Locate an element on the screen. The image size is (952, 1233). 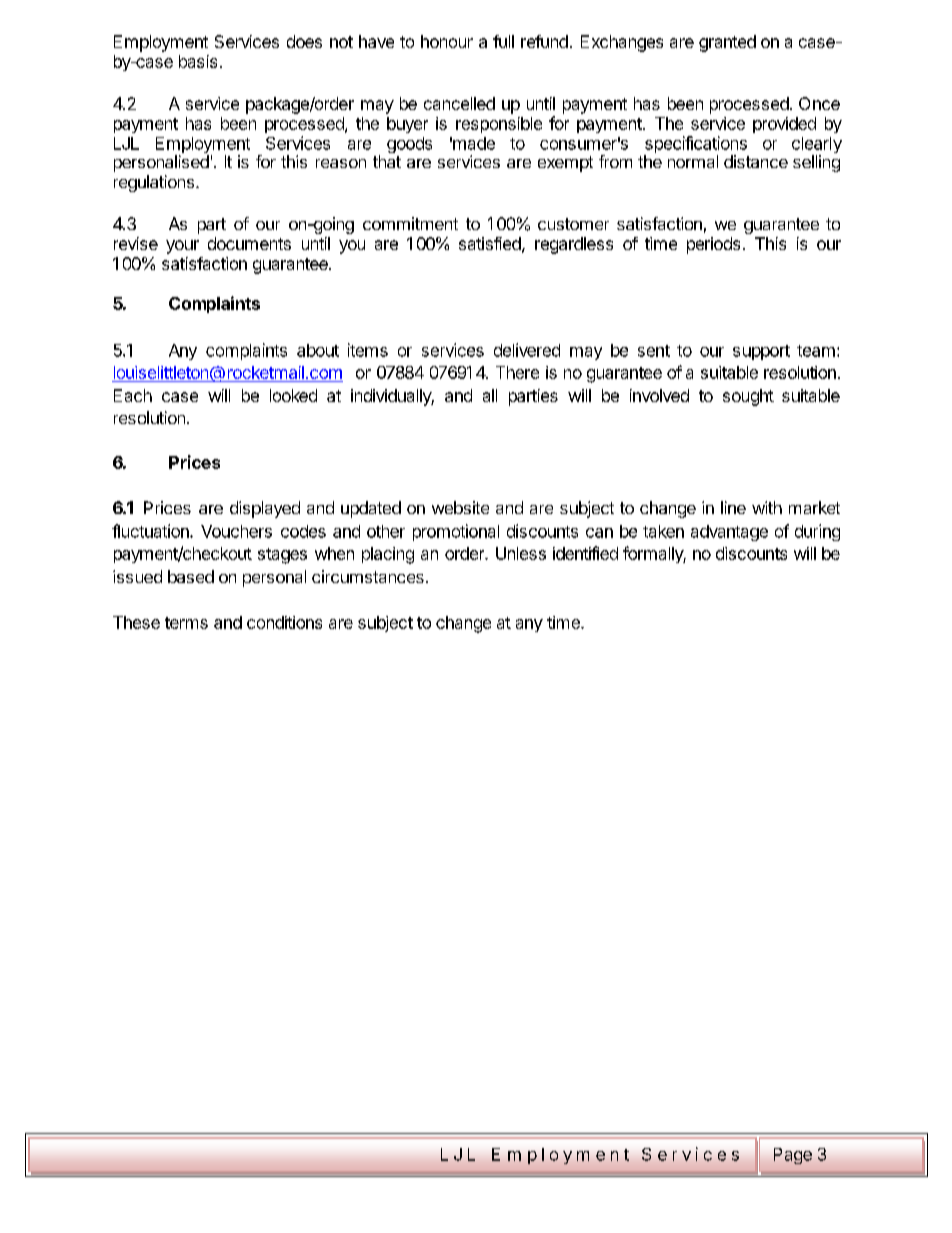
Vouchers is located at coordinates (236, 531).
